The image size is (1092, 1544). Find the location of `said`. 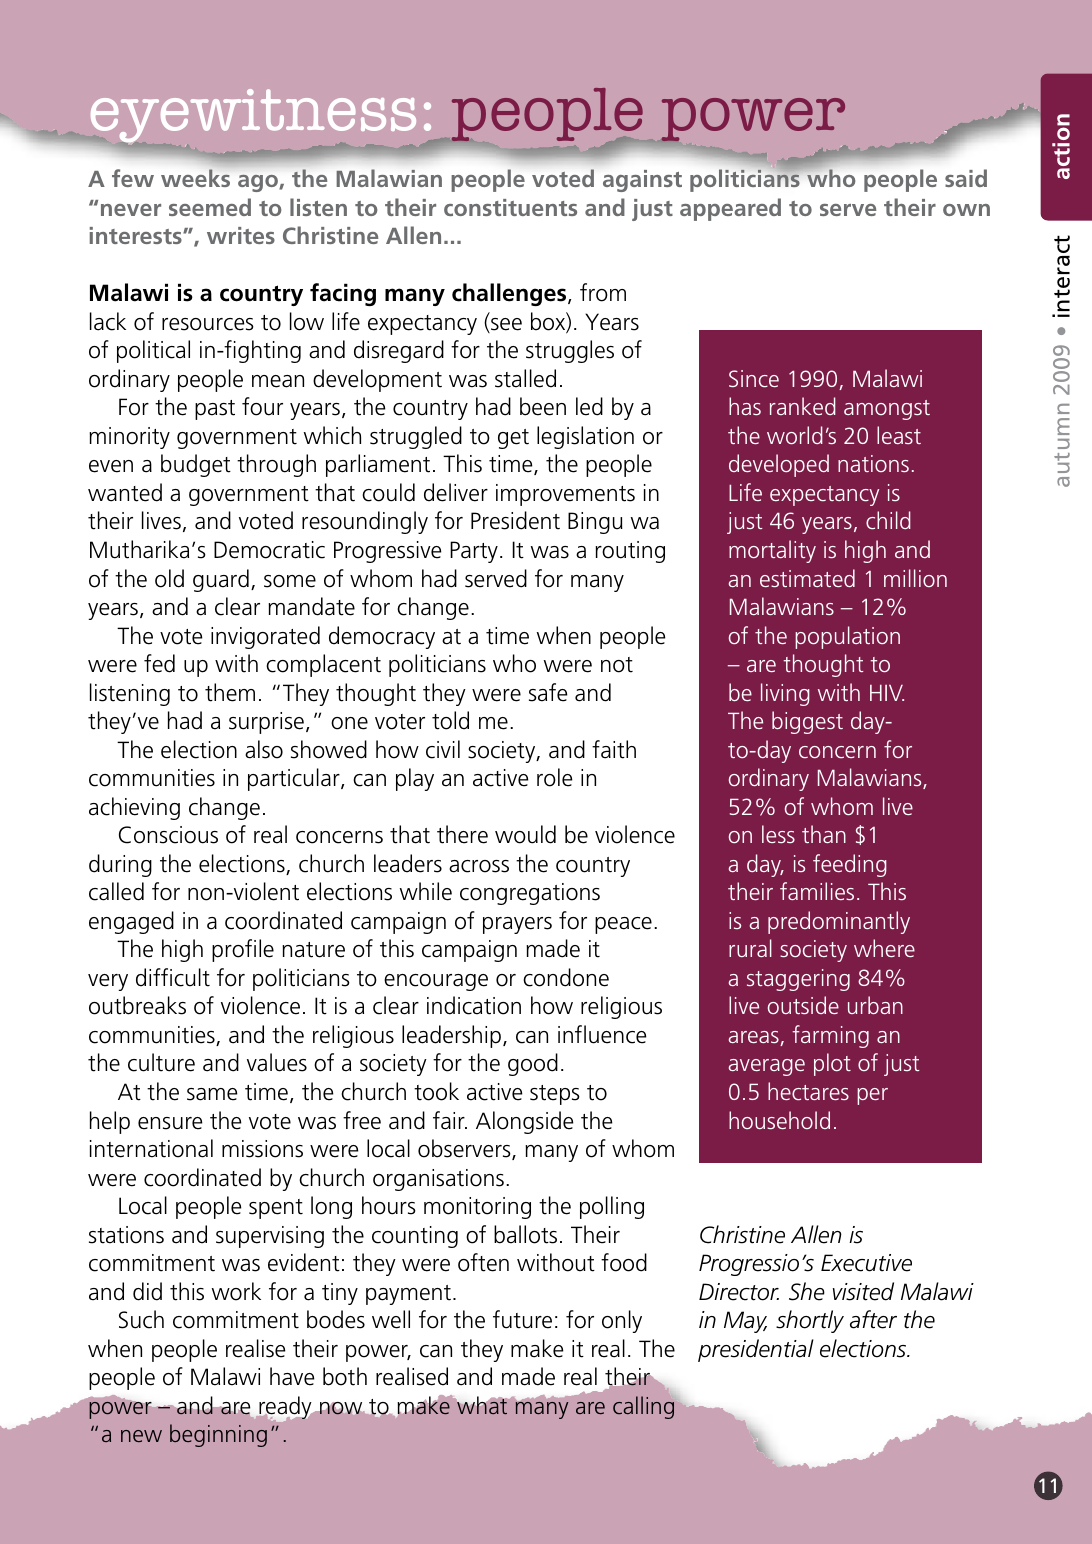

said is located at coordinates (966, 178).
